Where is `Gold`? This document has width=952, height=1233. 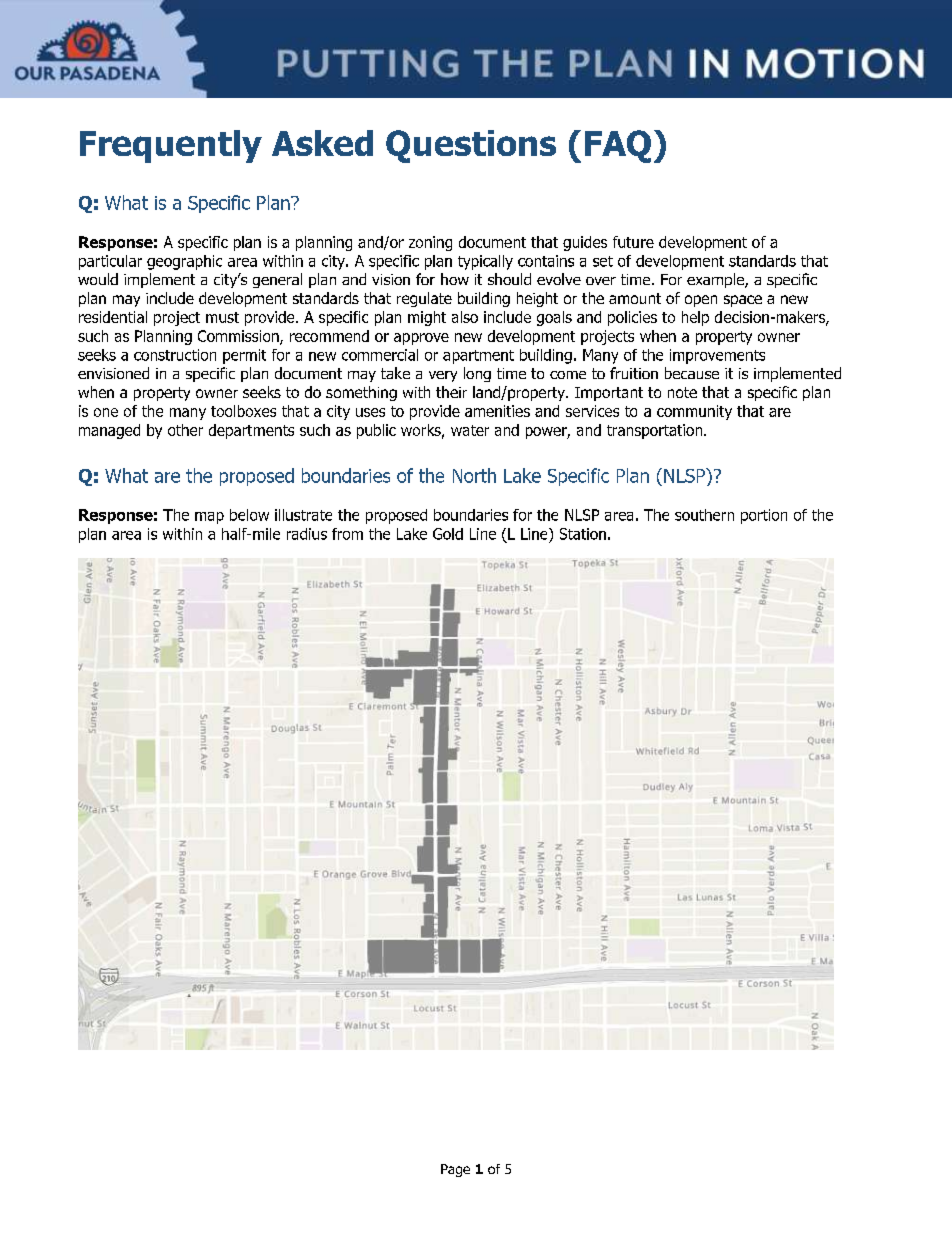
Gold is located at coordinates (448, 534).
